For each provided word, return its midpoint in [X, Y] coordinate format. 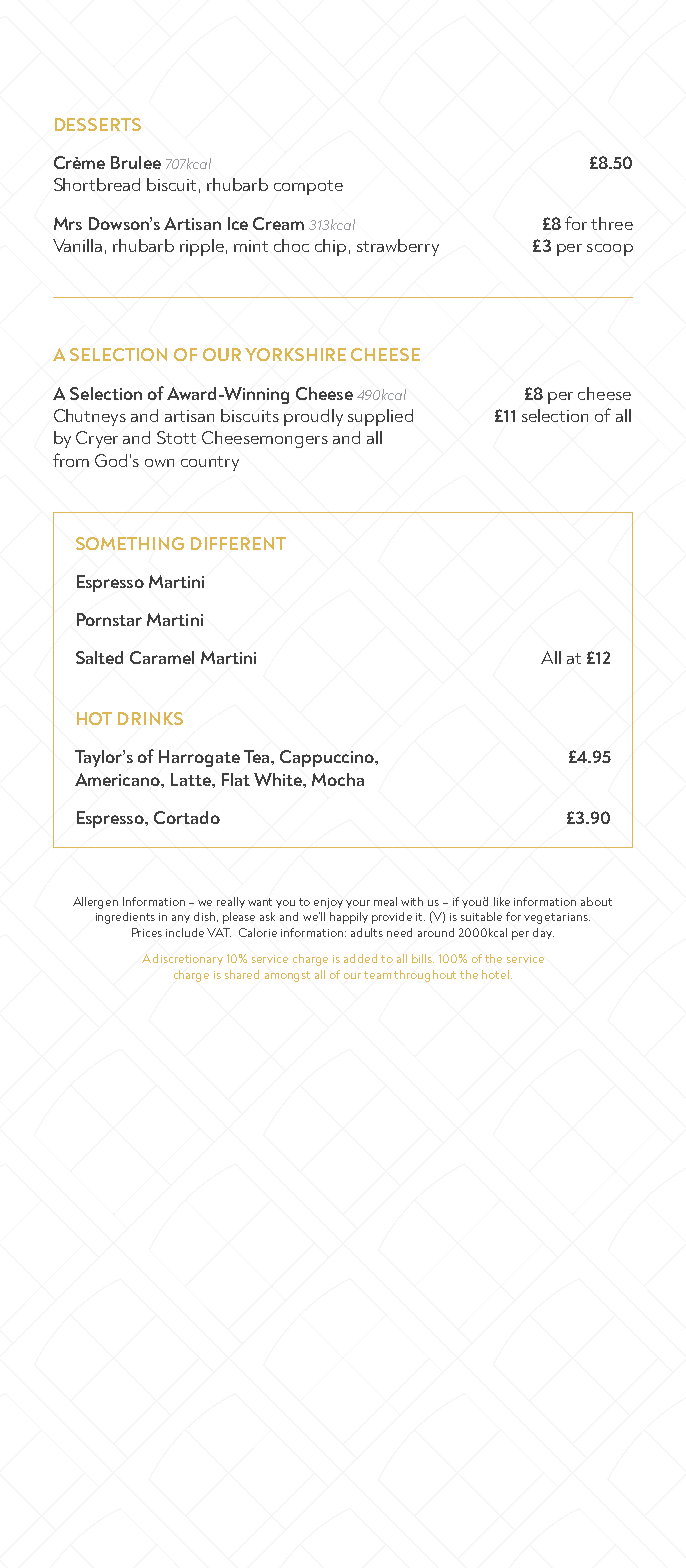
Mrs [68, 223]
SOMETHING [130, 543]
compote [308, 187]
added [360, 958]
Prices [147, 932]
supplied [380, 417]
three [612, 223]
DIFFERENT [238, 543]
